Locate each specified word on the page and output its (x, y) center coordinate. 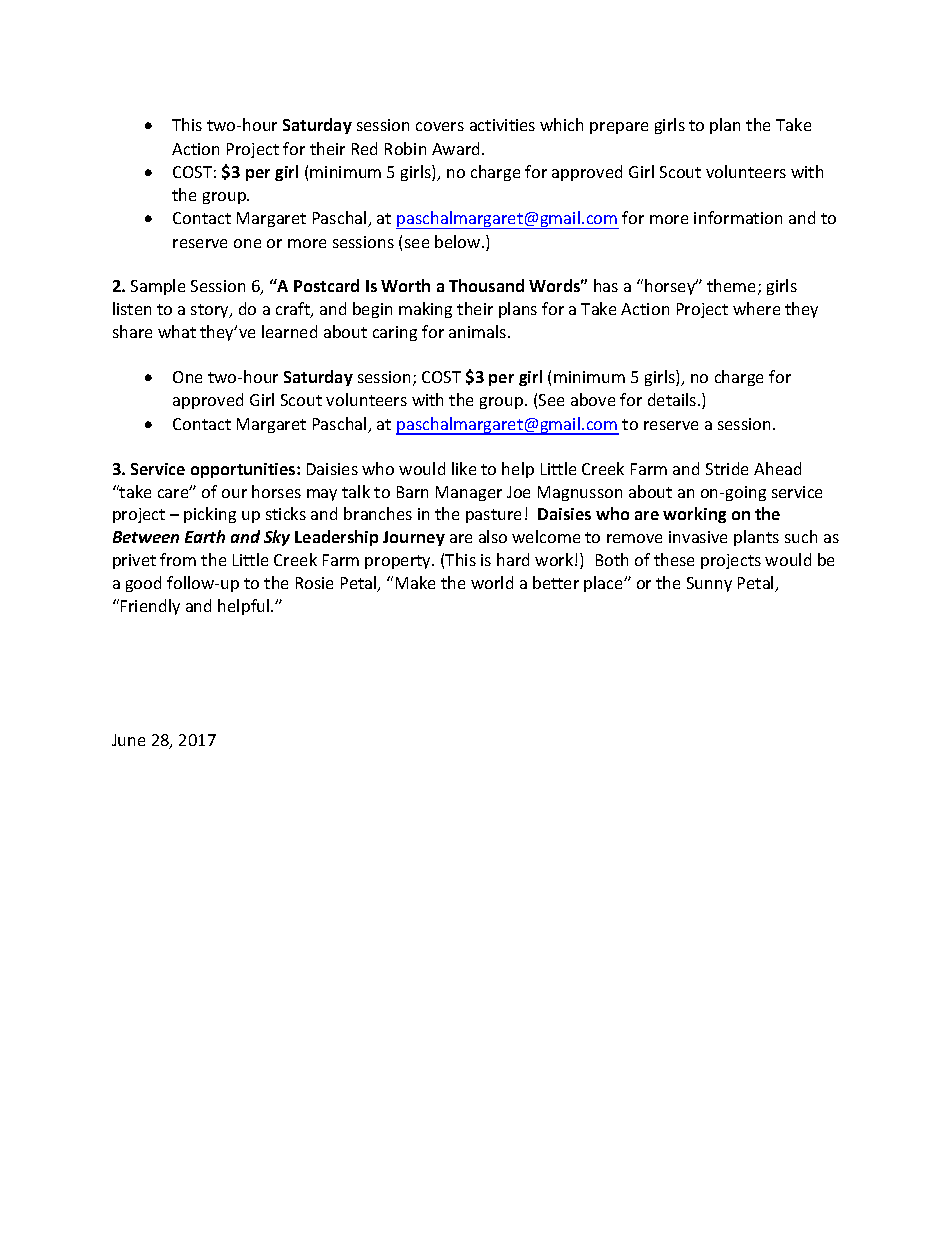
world (492, 582)
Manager (469, 493)
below (459, 241)
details (673, 399)
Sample (158, 287)
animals (479, 331)
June (128, 740)
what (177, 331)
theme (733, 287)
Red (364, 148)
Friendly (150, 607)
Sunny (709, 584)
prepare (619, 128)
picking (210, 515)
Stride (727, 468)
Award (457, 148)
